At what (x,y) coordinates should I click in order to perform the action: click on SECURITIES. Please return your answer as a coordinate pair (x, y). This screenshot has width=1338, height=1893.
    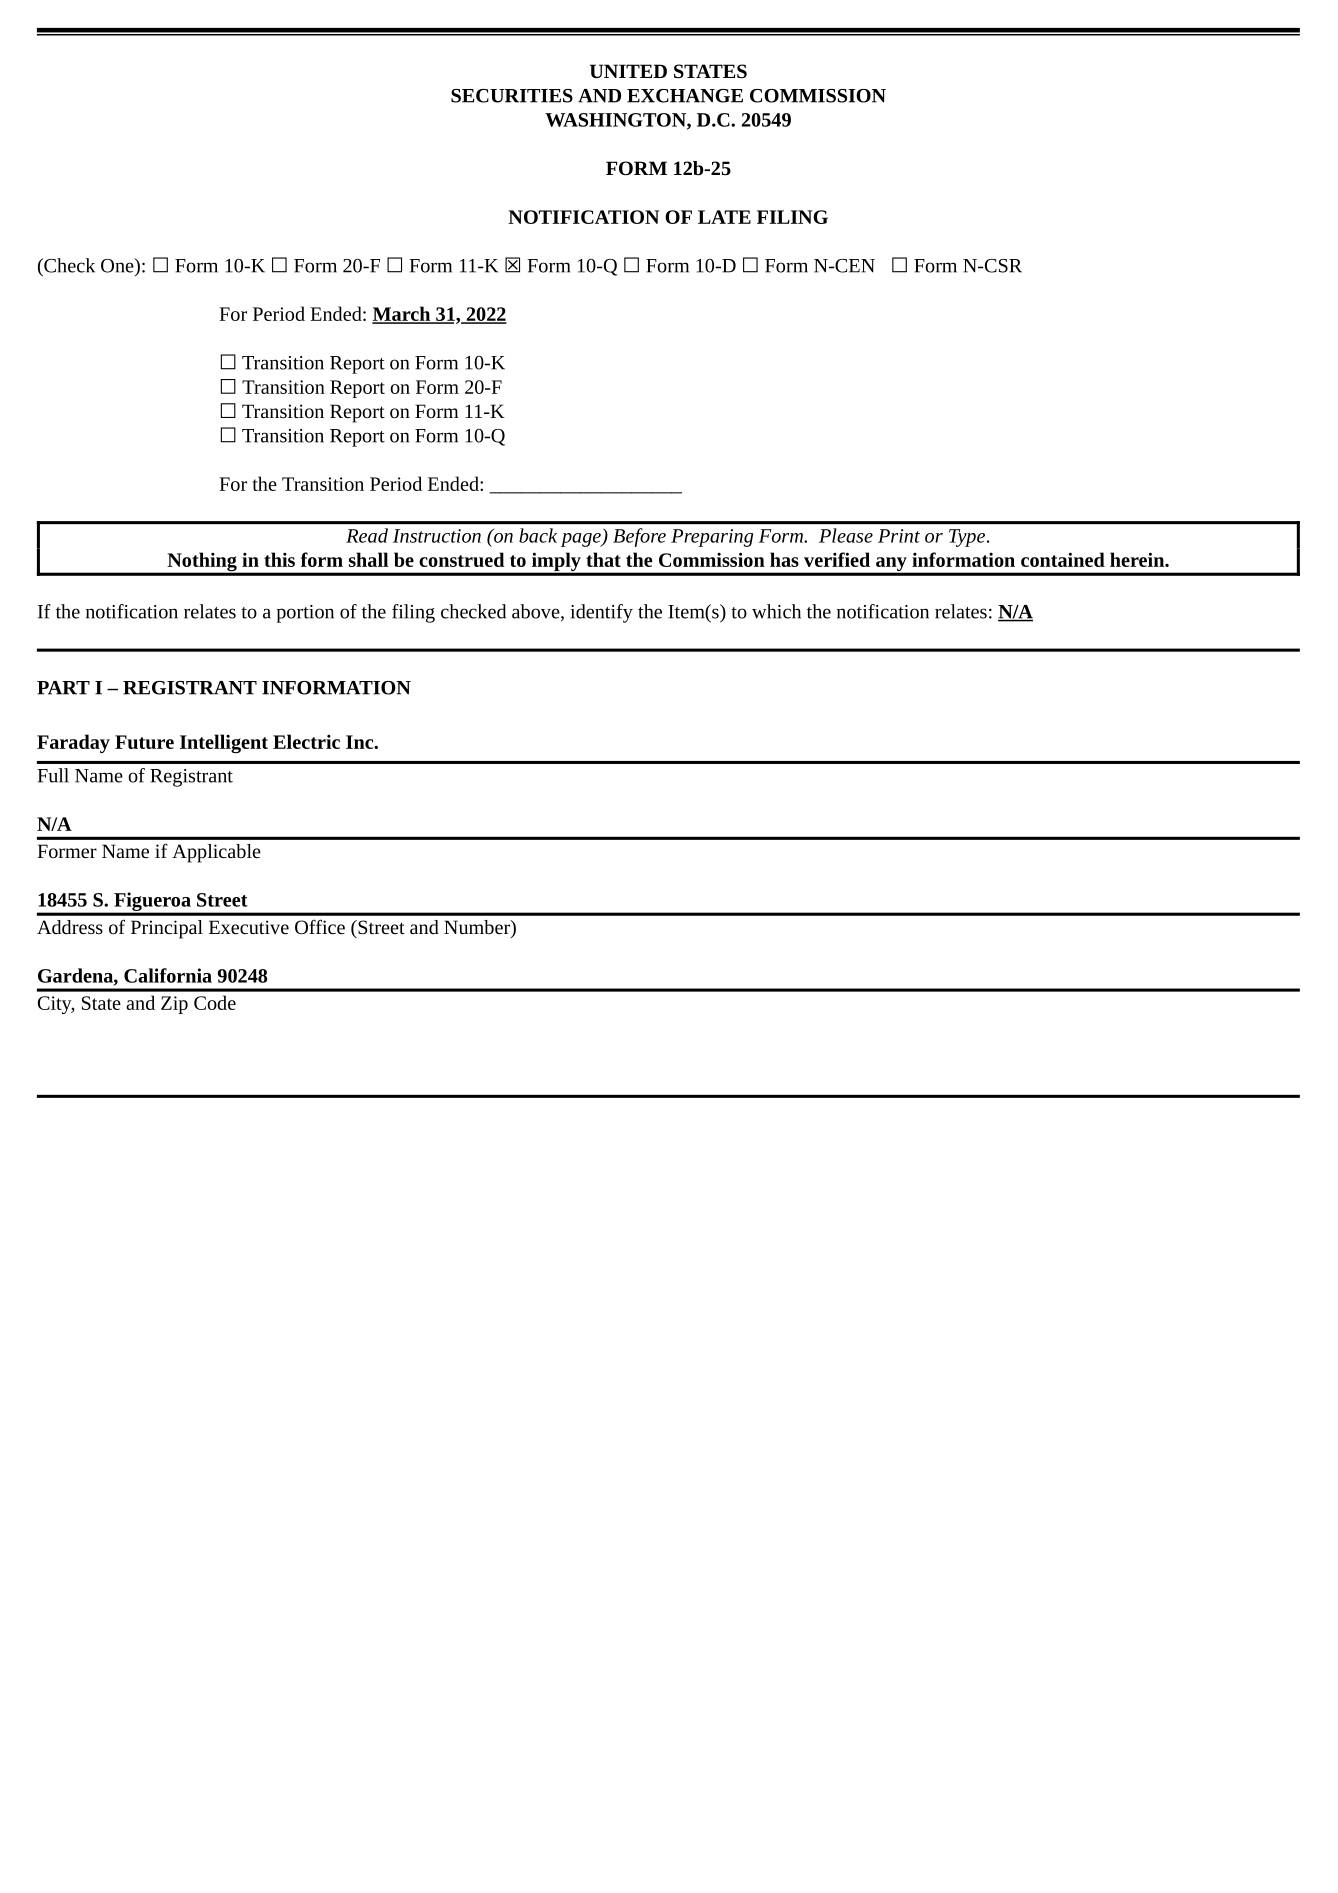
    Looking at the image, I should click on (512, 96).
